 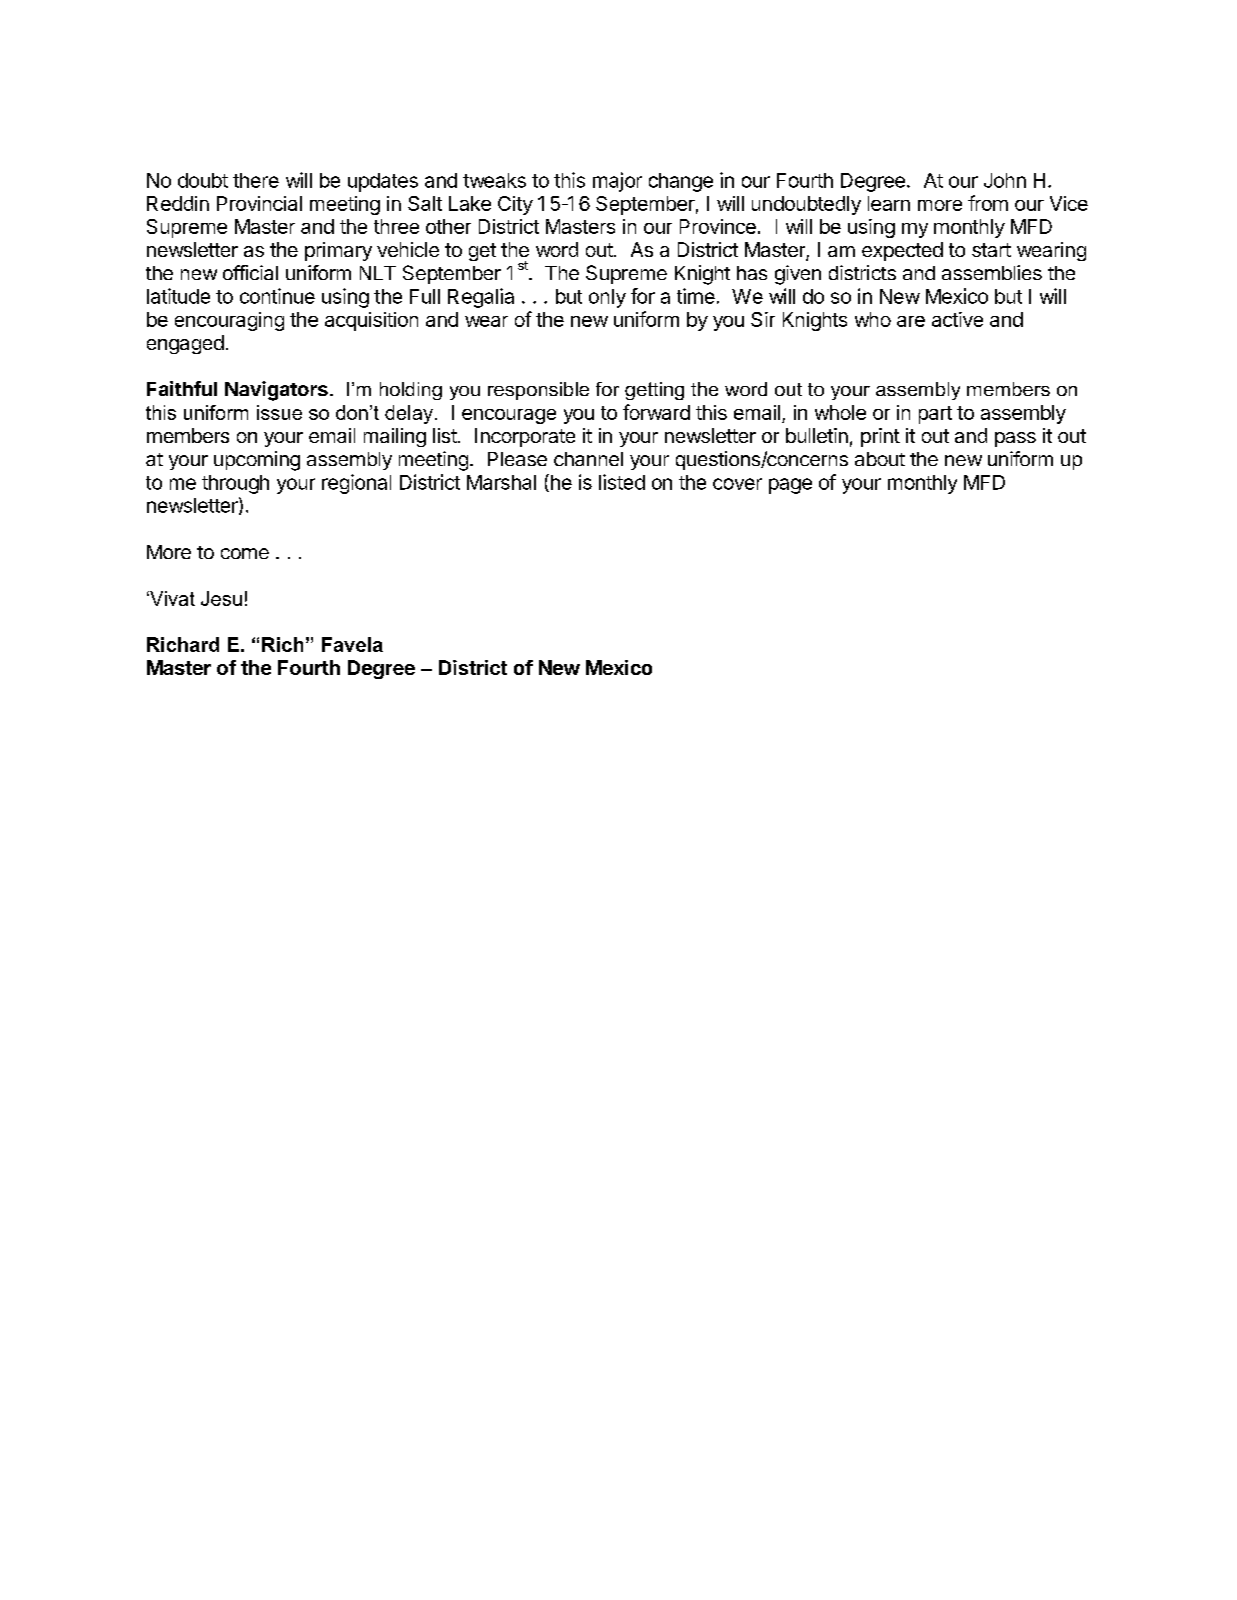 I want to click on Jesu, so click(x=221, y=598).
